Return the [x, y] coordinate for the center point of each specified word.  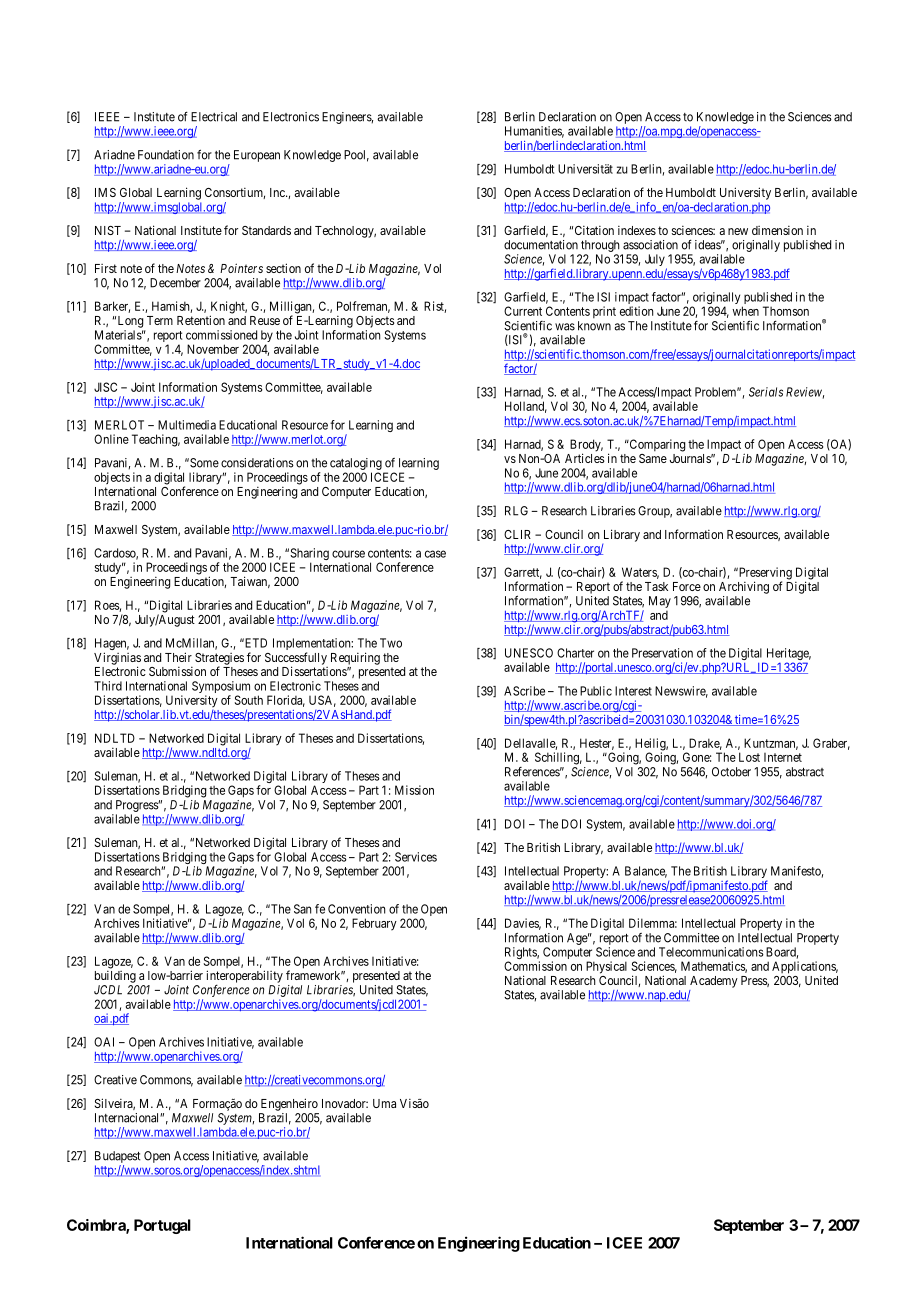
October [731, 772]
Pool [356, 156]
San [302, 909]
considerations [257, 463]
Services [416, 857]
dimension [777, 230]
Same [653, 458]
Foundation [166, 155]
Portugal [162, 1226]
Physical [606, 967]
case [435, 554]
